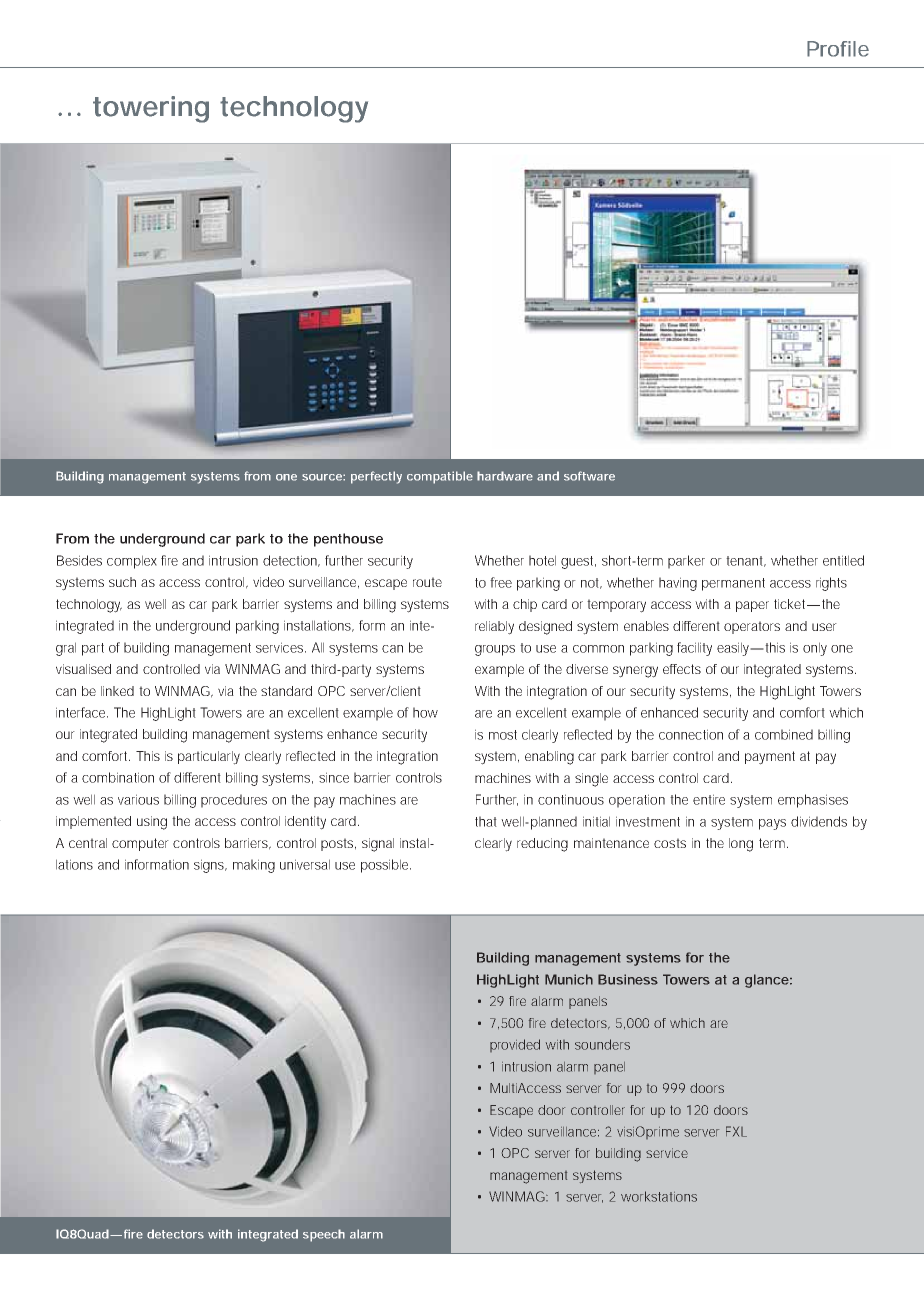 This image has height=1308, width=924. Describe the element at coordinates (602, 1044) in the image. I see `sounders` at that location.
